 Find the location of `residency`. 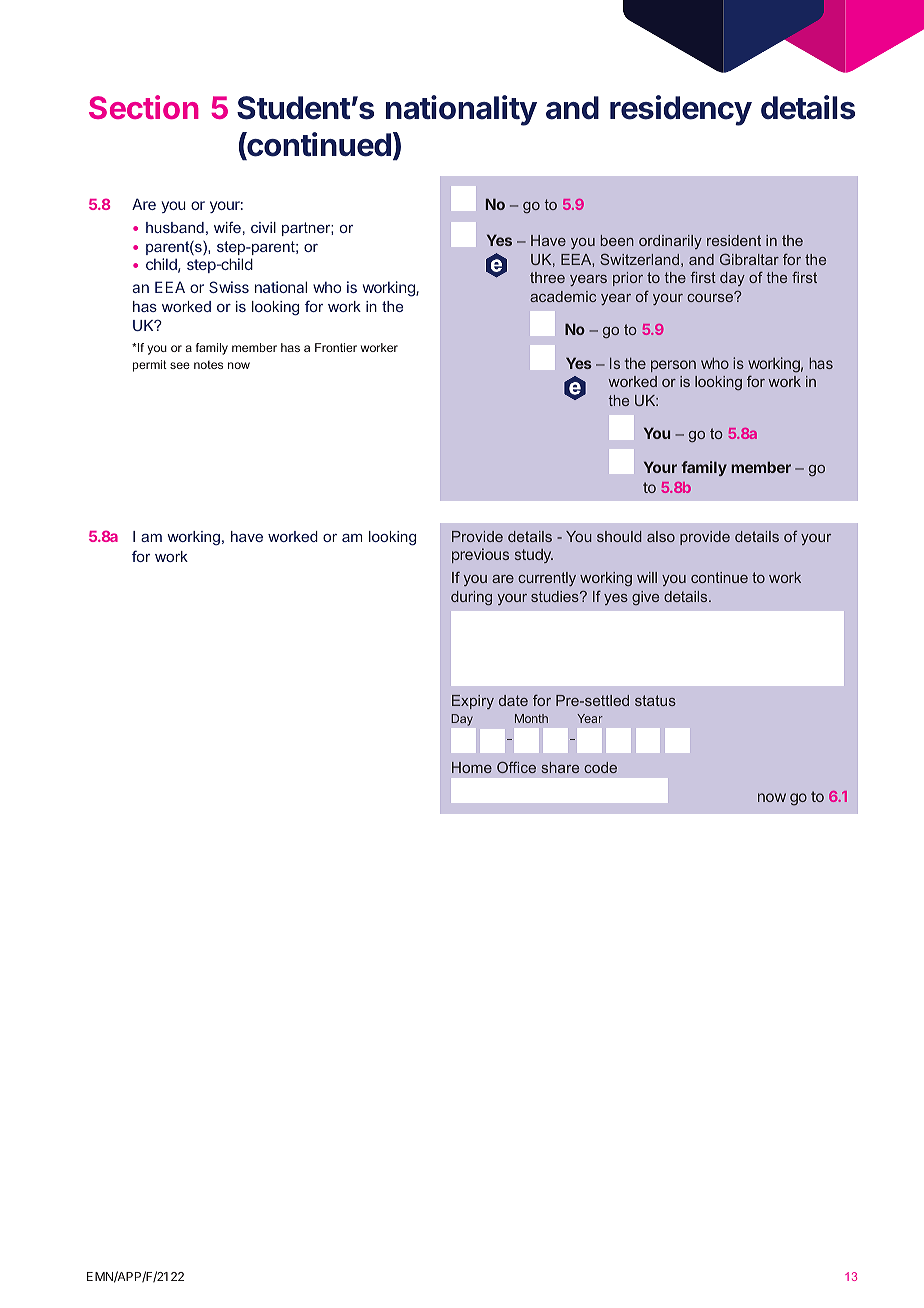

residency is located at coordinates (681, 110).
